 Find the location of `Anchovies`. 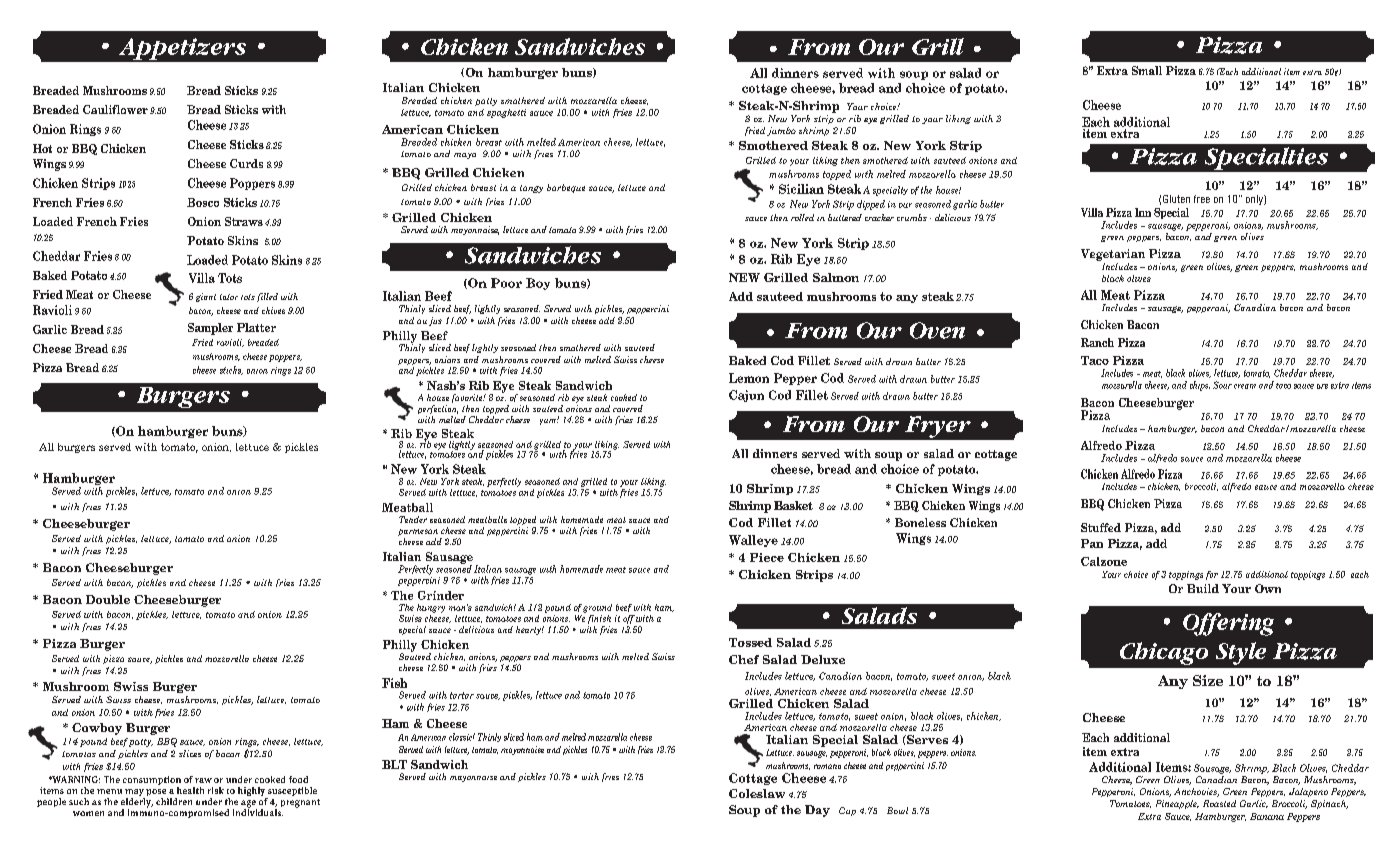

Anchovies is located at coordinates (1196, 792).
